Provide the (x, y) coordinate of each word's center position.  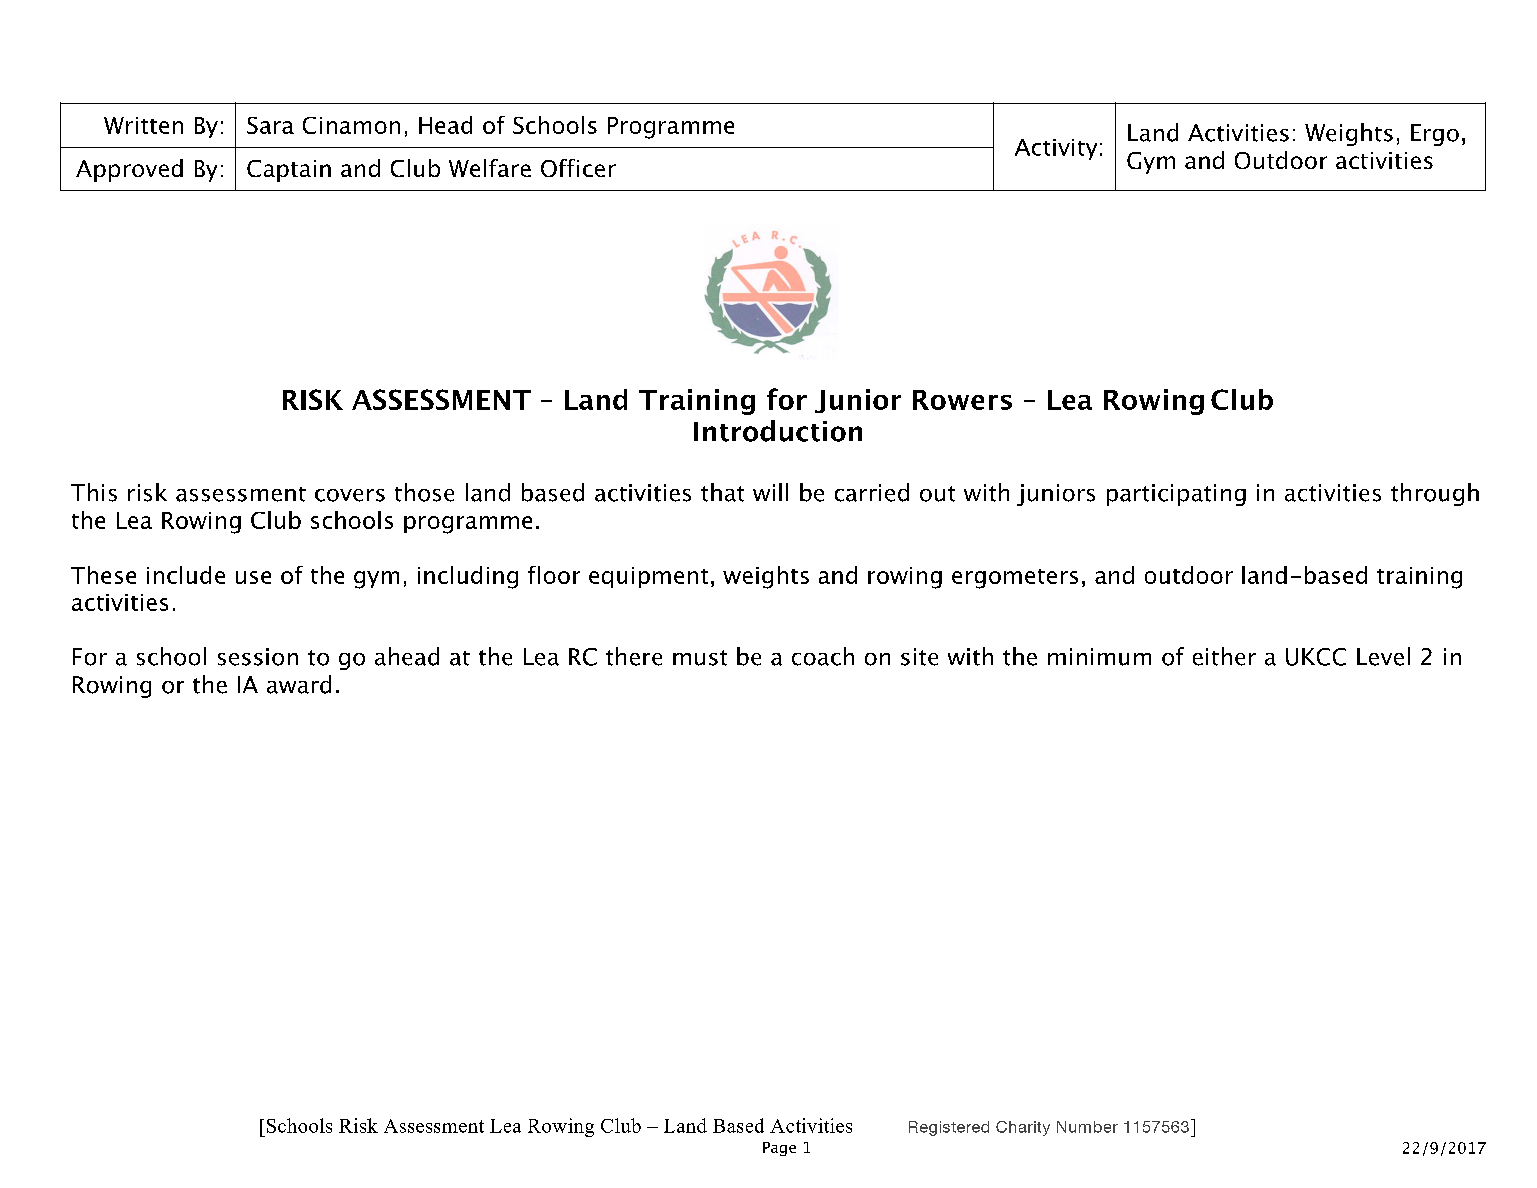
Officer (578, 168)
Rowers (962, 400)
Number (1087, 1127)
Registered (949, 1128)
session (258, 657)
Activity (1056, 149)
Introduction (778, 431)
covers (350, 495)
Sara (270, 125)
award (299, 684)
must (700, 658)
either (1224, 656)
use (253, 577)
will (770, 492)
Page (779, 1149)
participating (1176, 495)
